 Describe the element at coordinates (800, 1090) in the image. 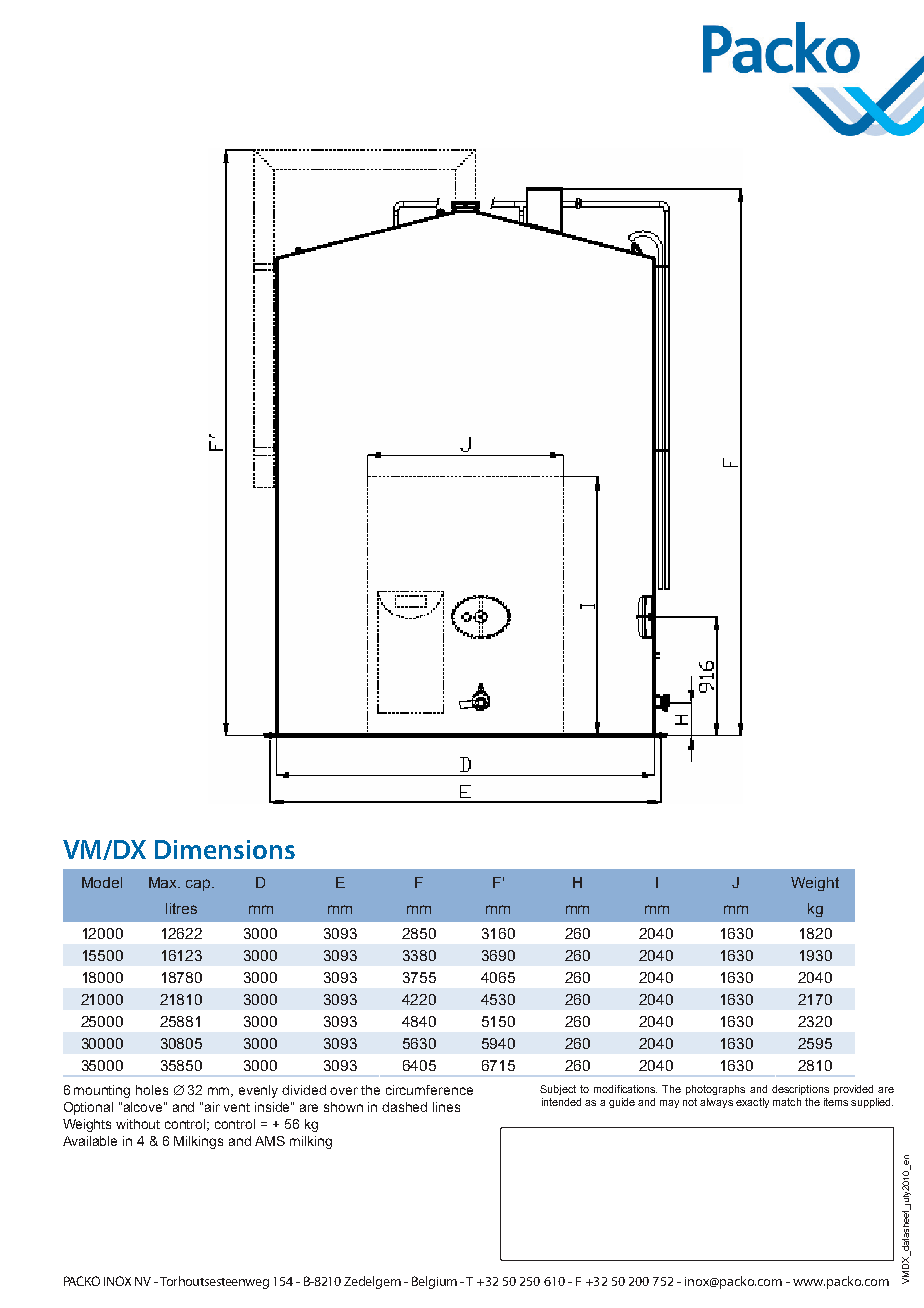

I see `descriptions` at that location.
